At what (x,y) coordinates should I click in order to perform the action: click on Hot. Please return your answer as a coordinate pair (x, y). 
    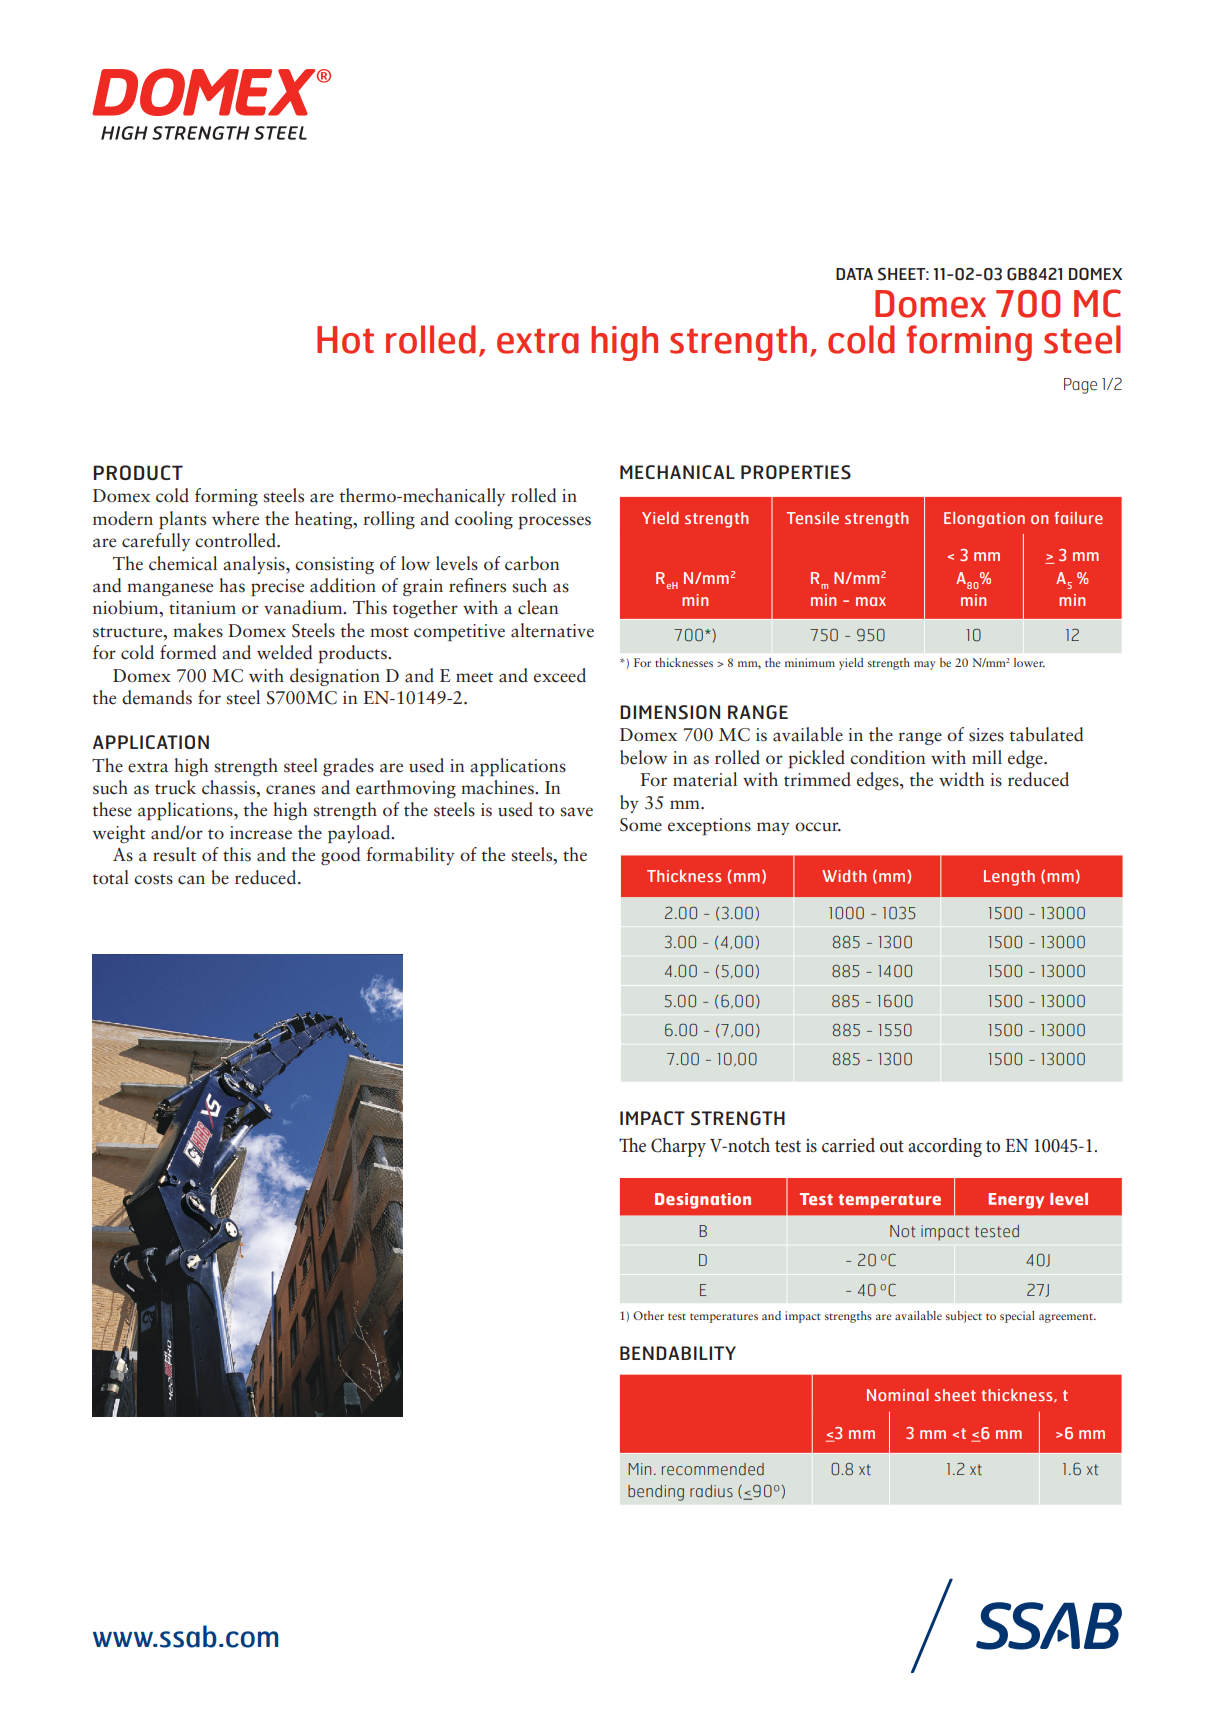
    Looking at the image, I should click on (345, 340).
